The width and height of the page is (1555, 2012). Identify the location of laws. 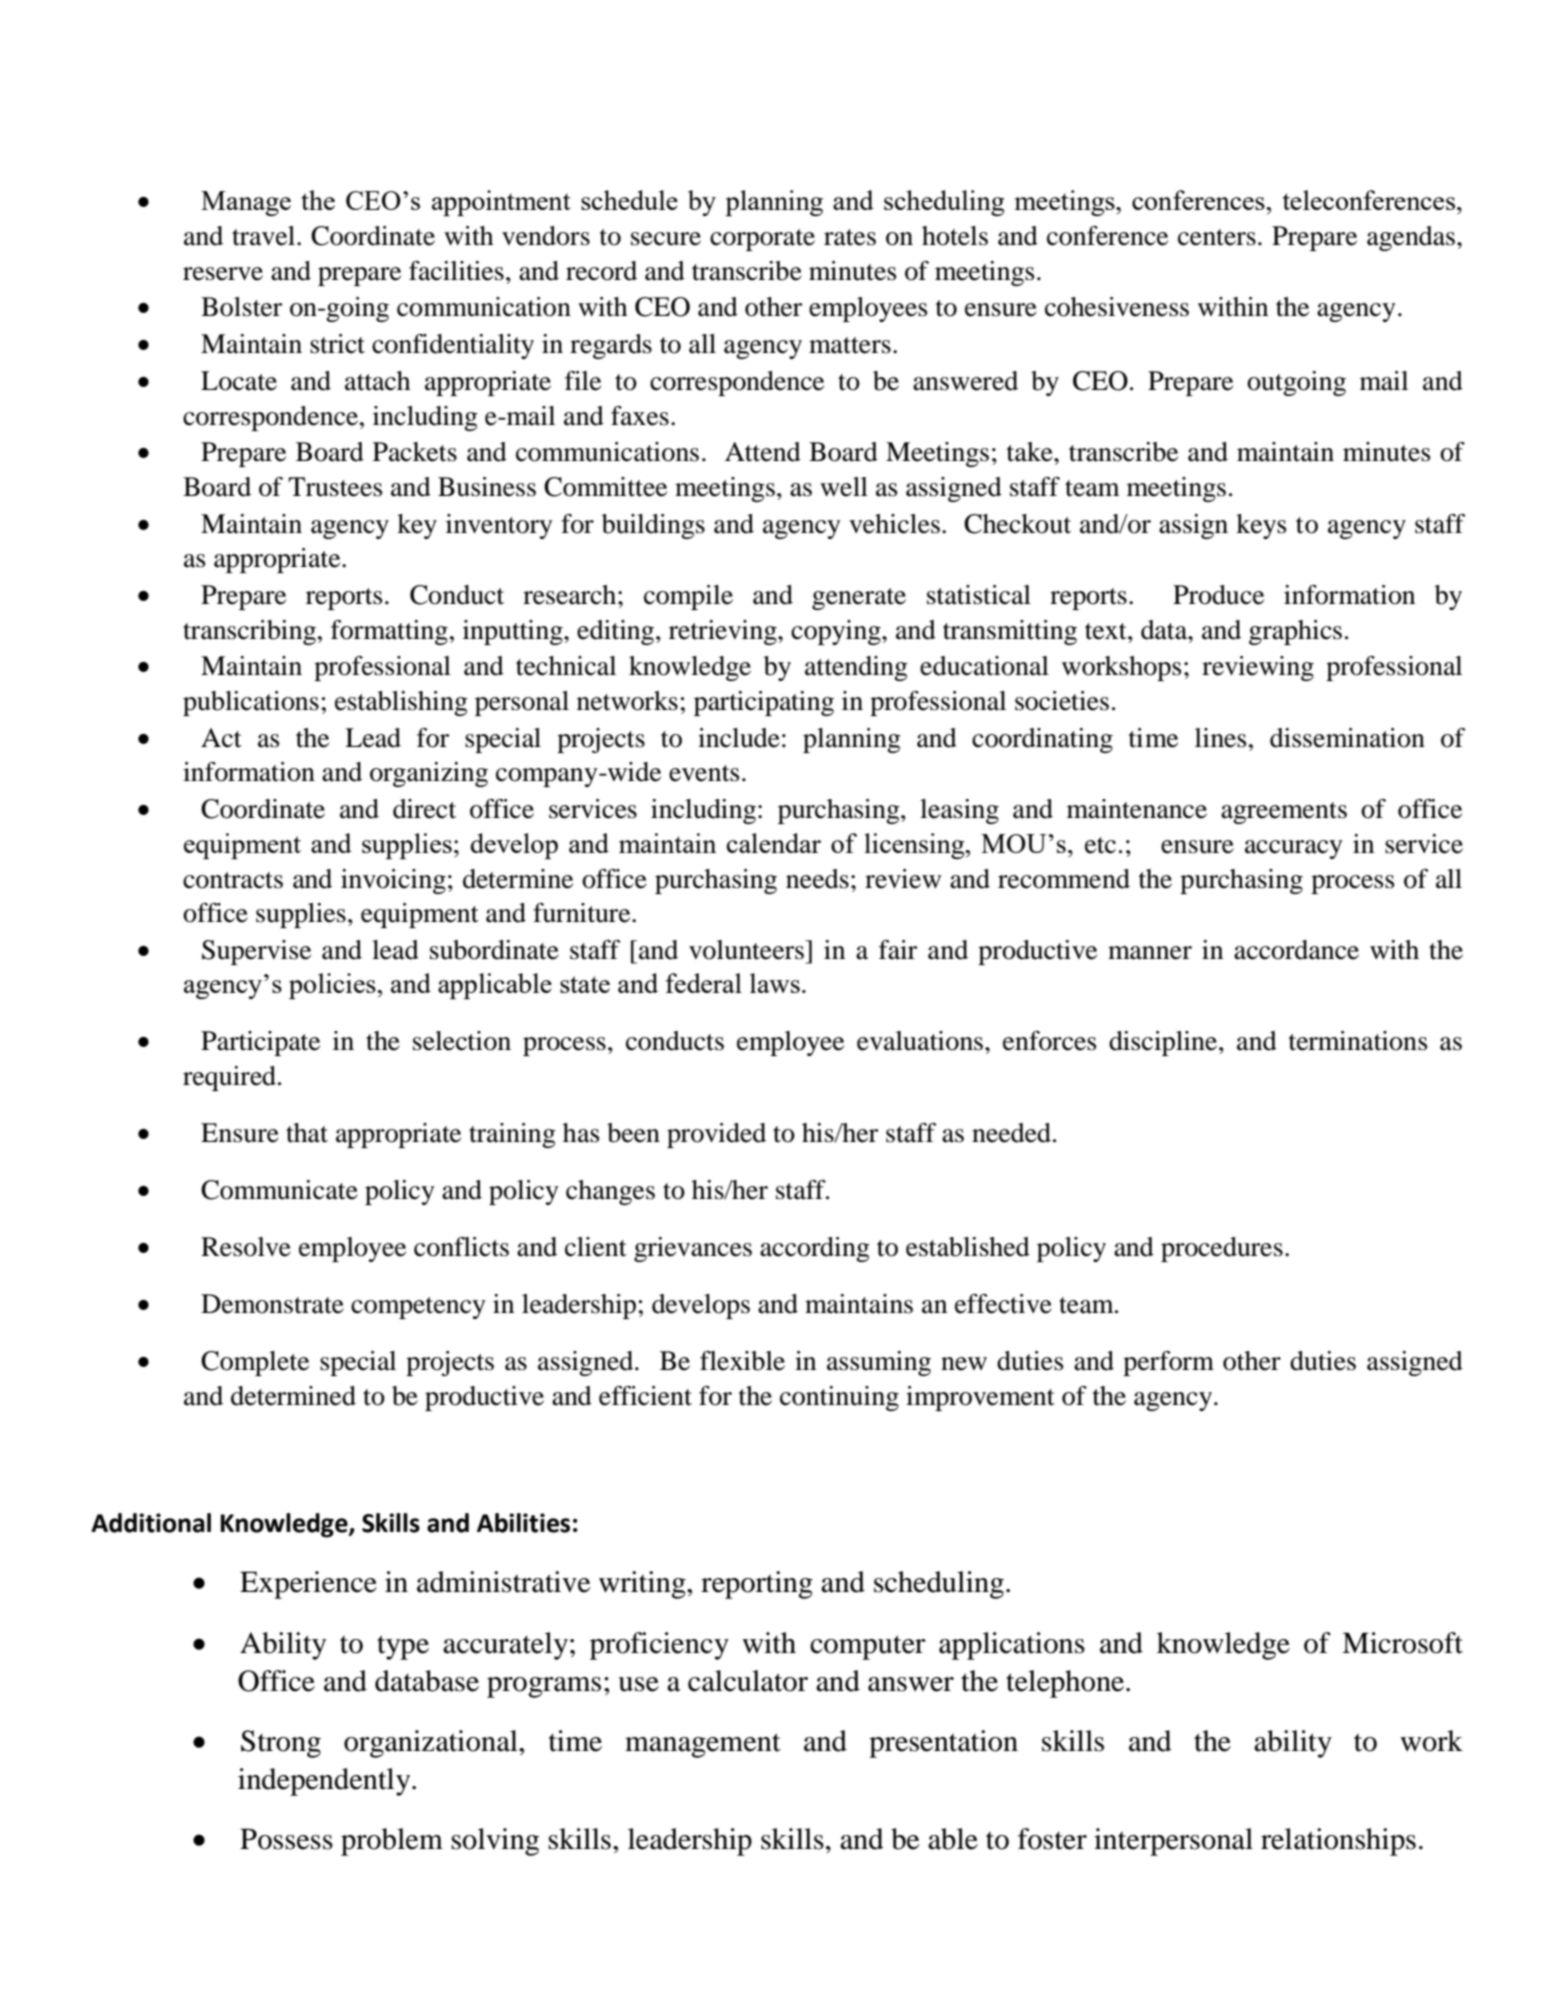
(775, 983).
